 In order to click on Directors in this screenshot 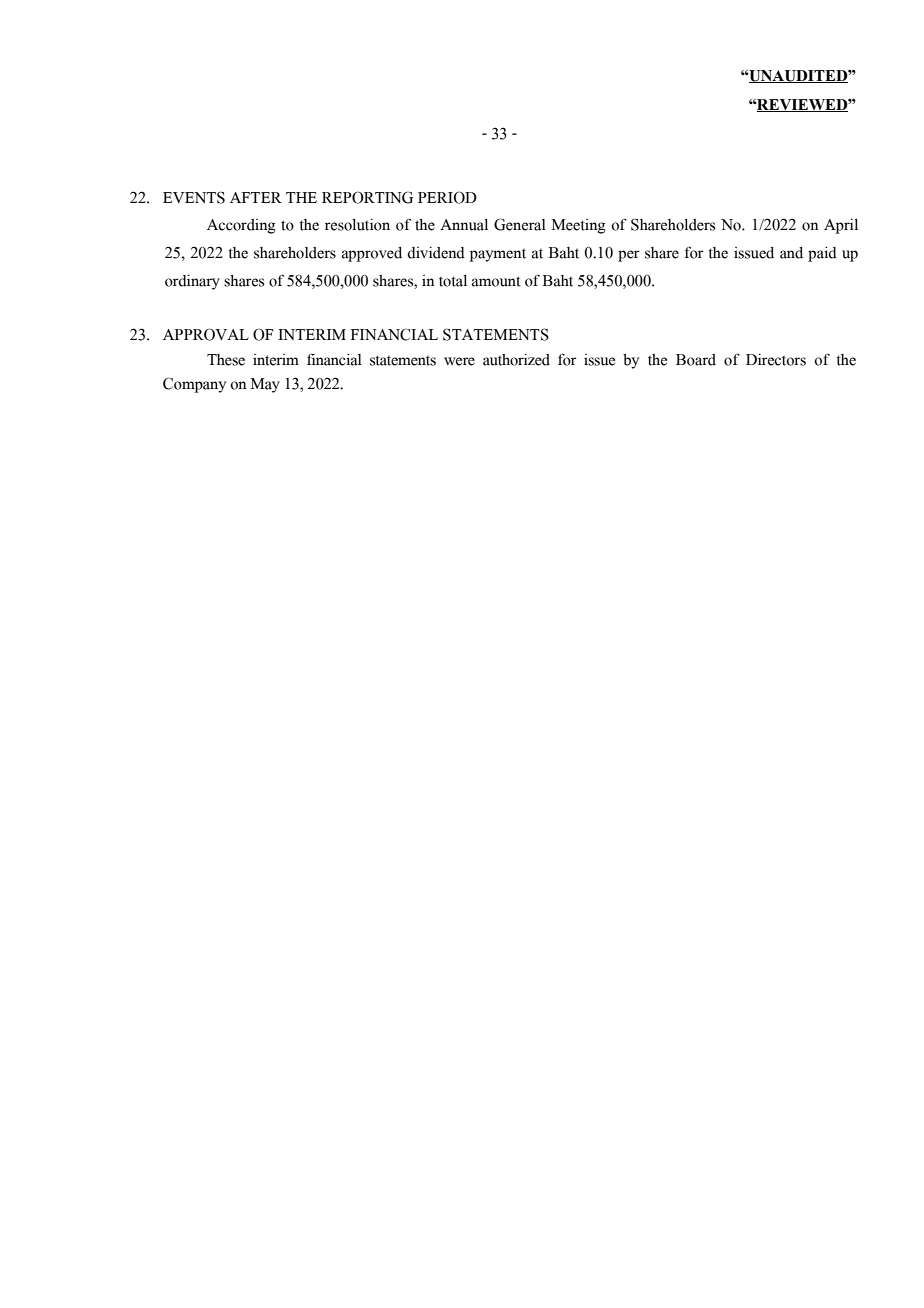, I will do `click(776, 360)`.
